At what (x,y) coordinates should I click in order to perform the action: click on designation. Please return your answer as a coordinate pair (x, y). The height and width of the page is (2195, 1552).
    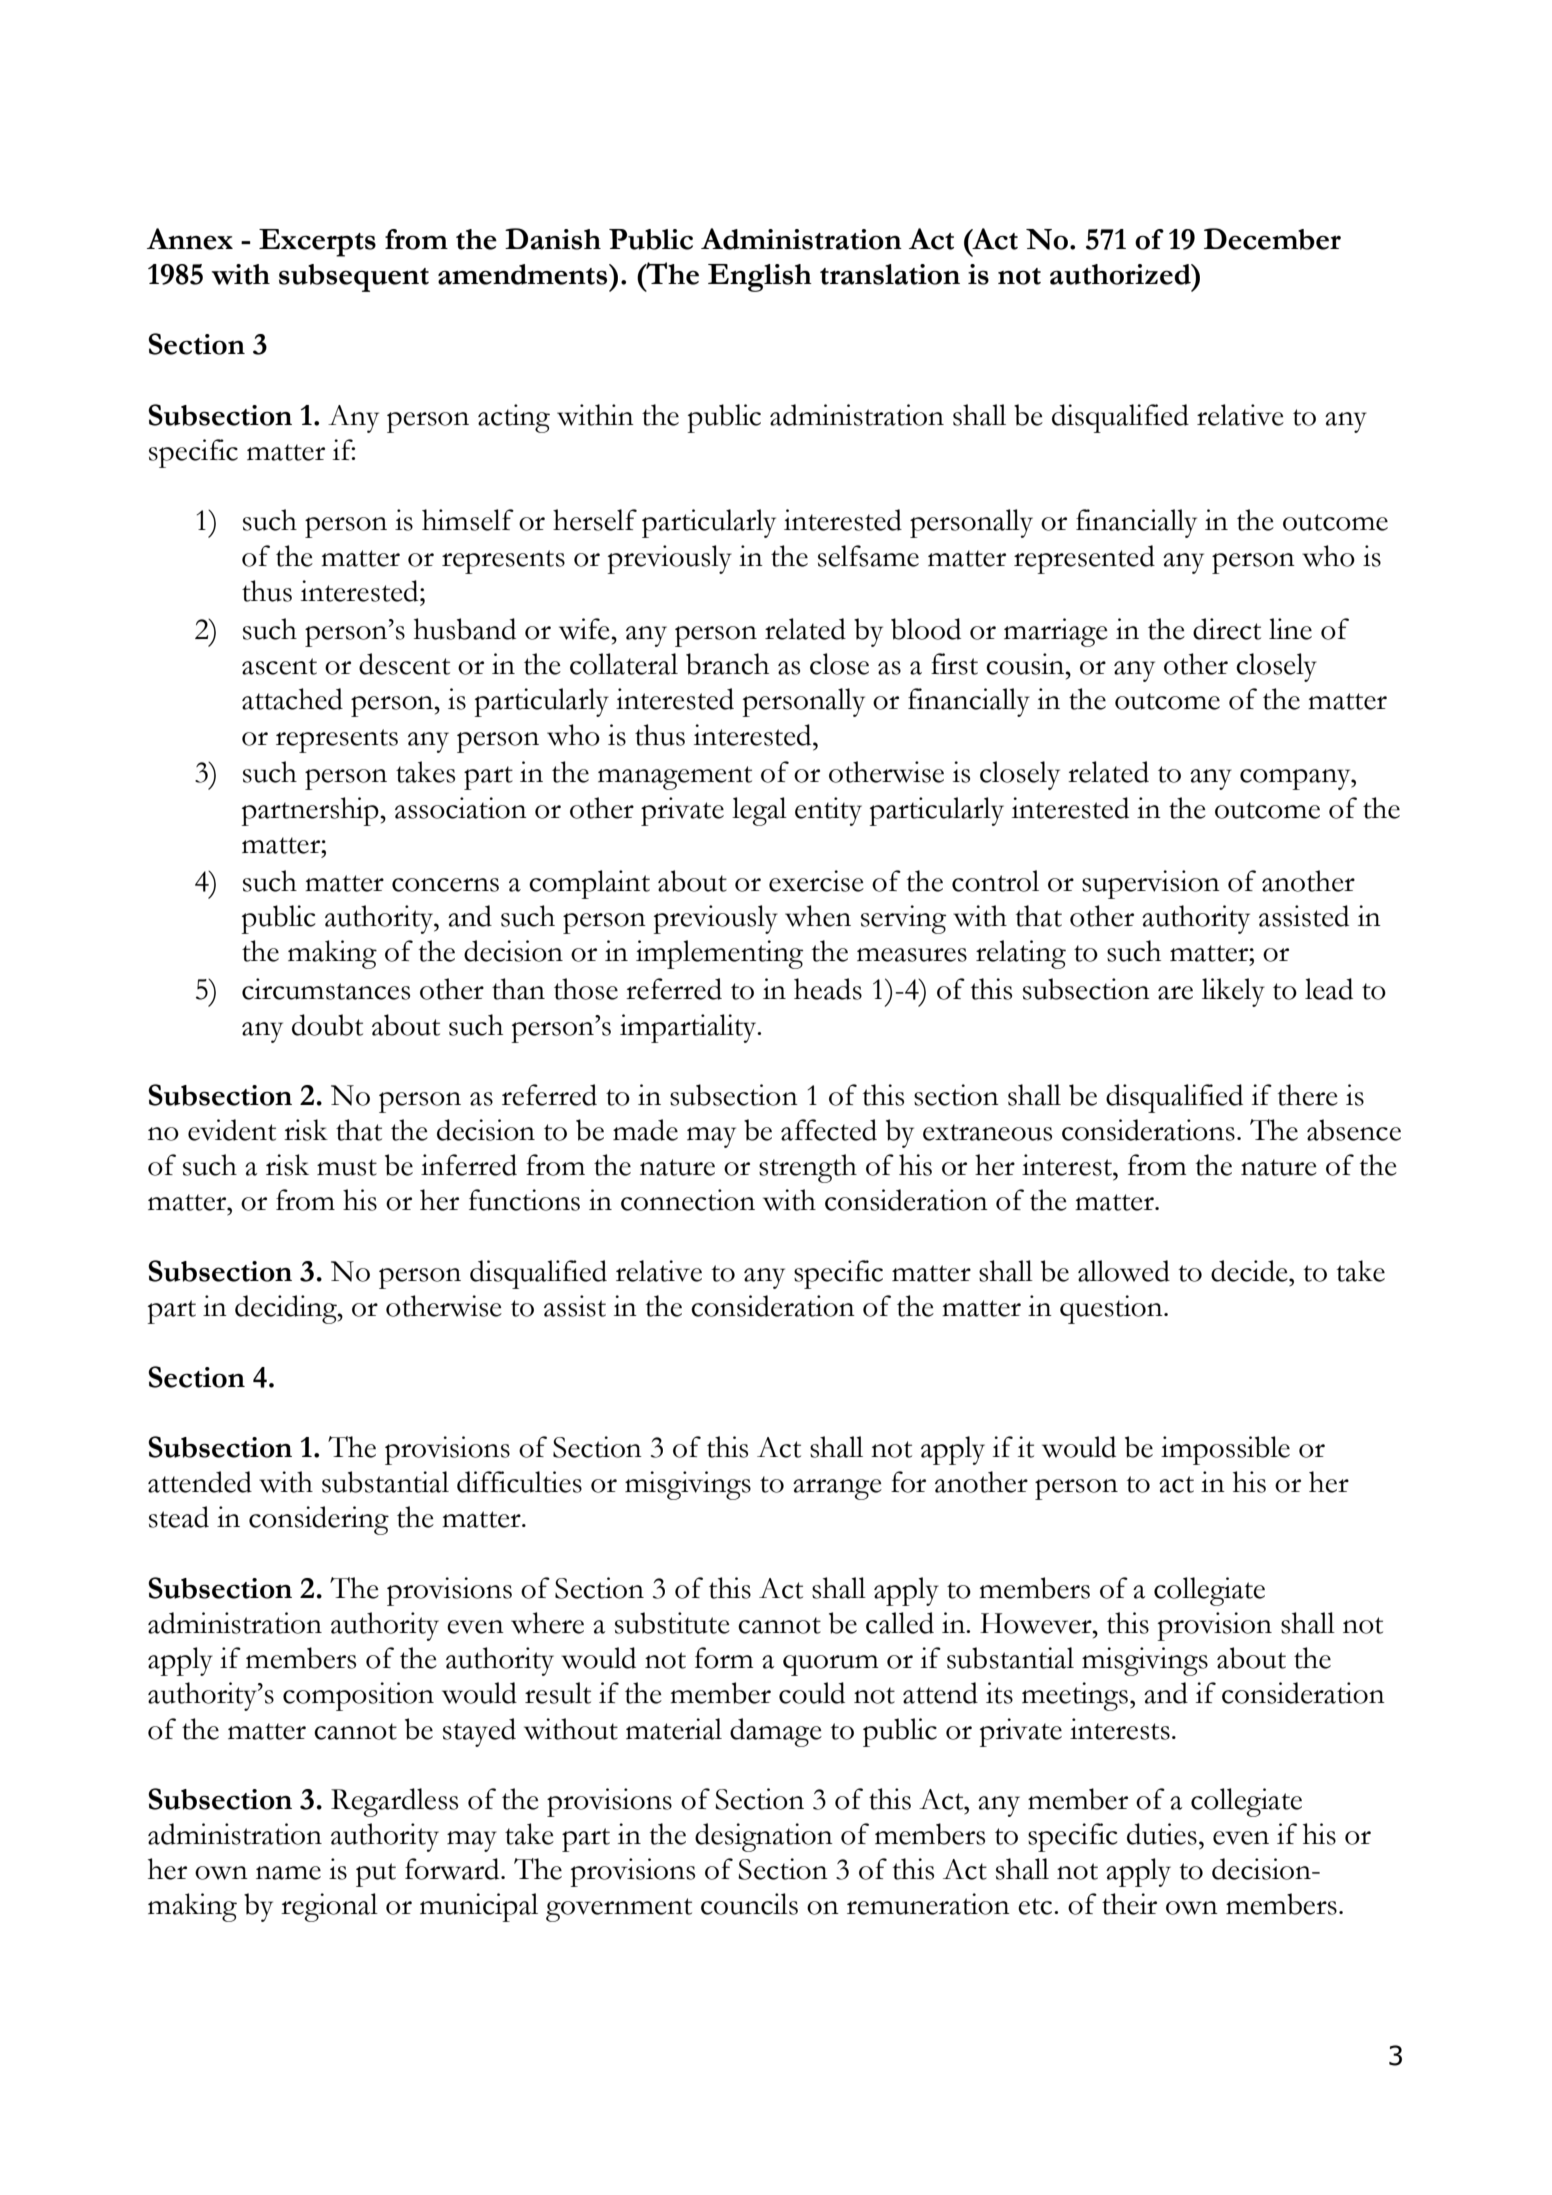
    Looking at the image, I should click on (764, 1837).
